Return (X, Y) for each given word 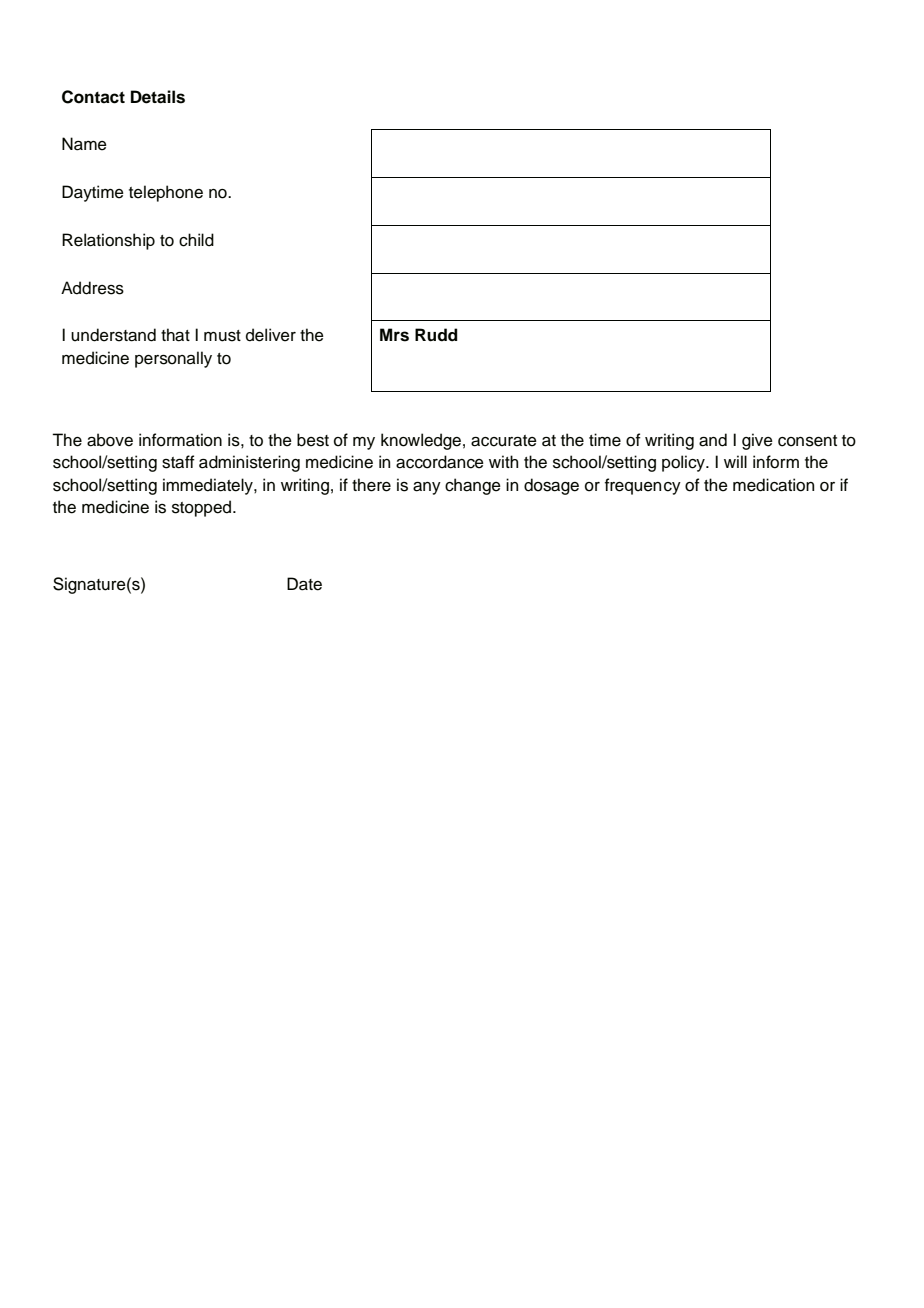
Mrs (394, 335)
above (110, 440)
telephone (166, 193)
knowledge (421, 441)
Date (304, 584)
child (196, 240)
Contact (93, 97)
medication (773, 485)
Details (158, 97)
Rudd (436, 335)
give (757, 441)
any (427, 488)
